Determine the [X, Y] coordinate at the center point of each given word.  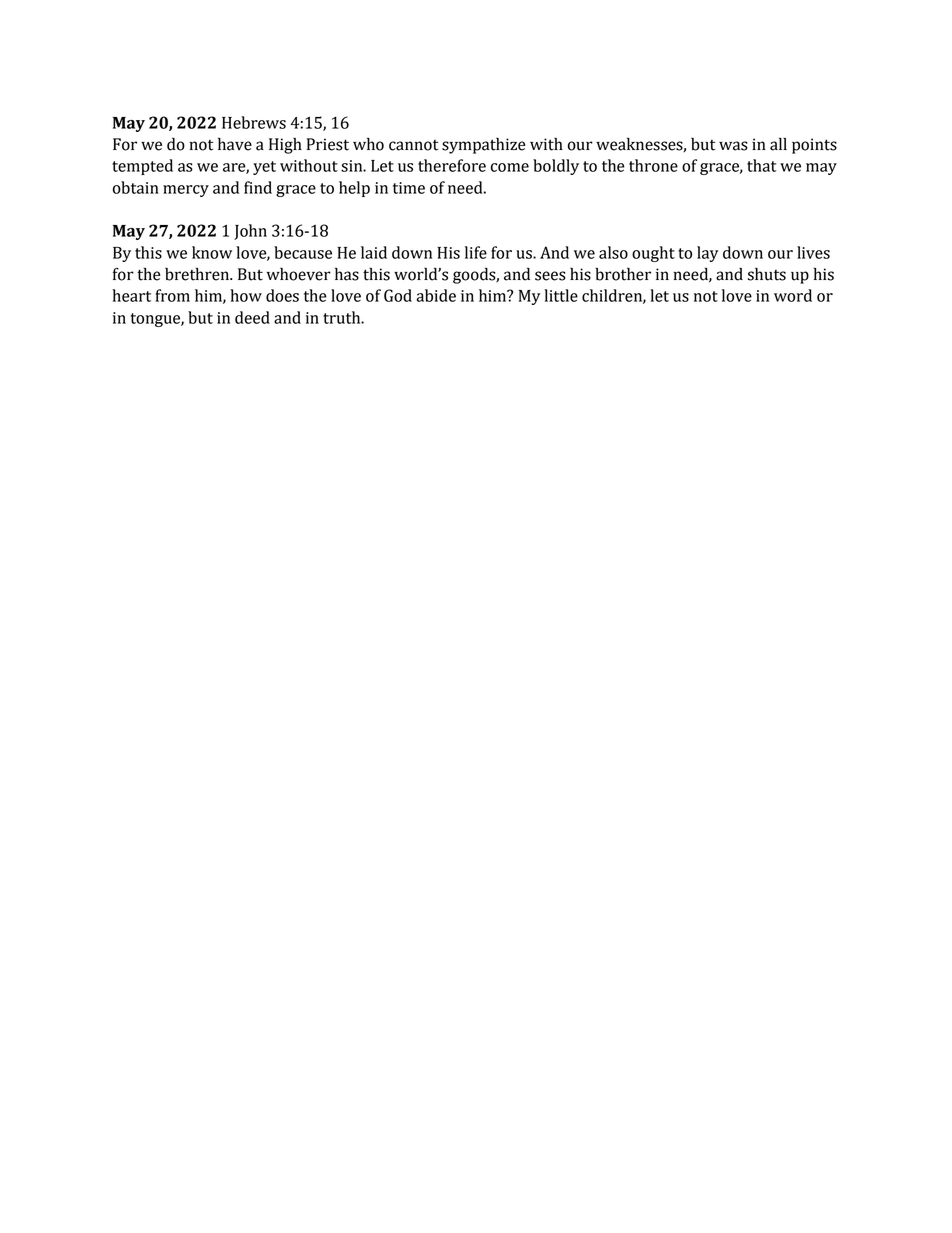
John [250, 232]
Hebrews [254, 122]
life [476, 252]
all [778, 144]
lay [707, 254]
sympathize [483, 146]
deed [252, 317]
